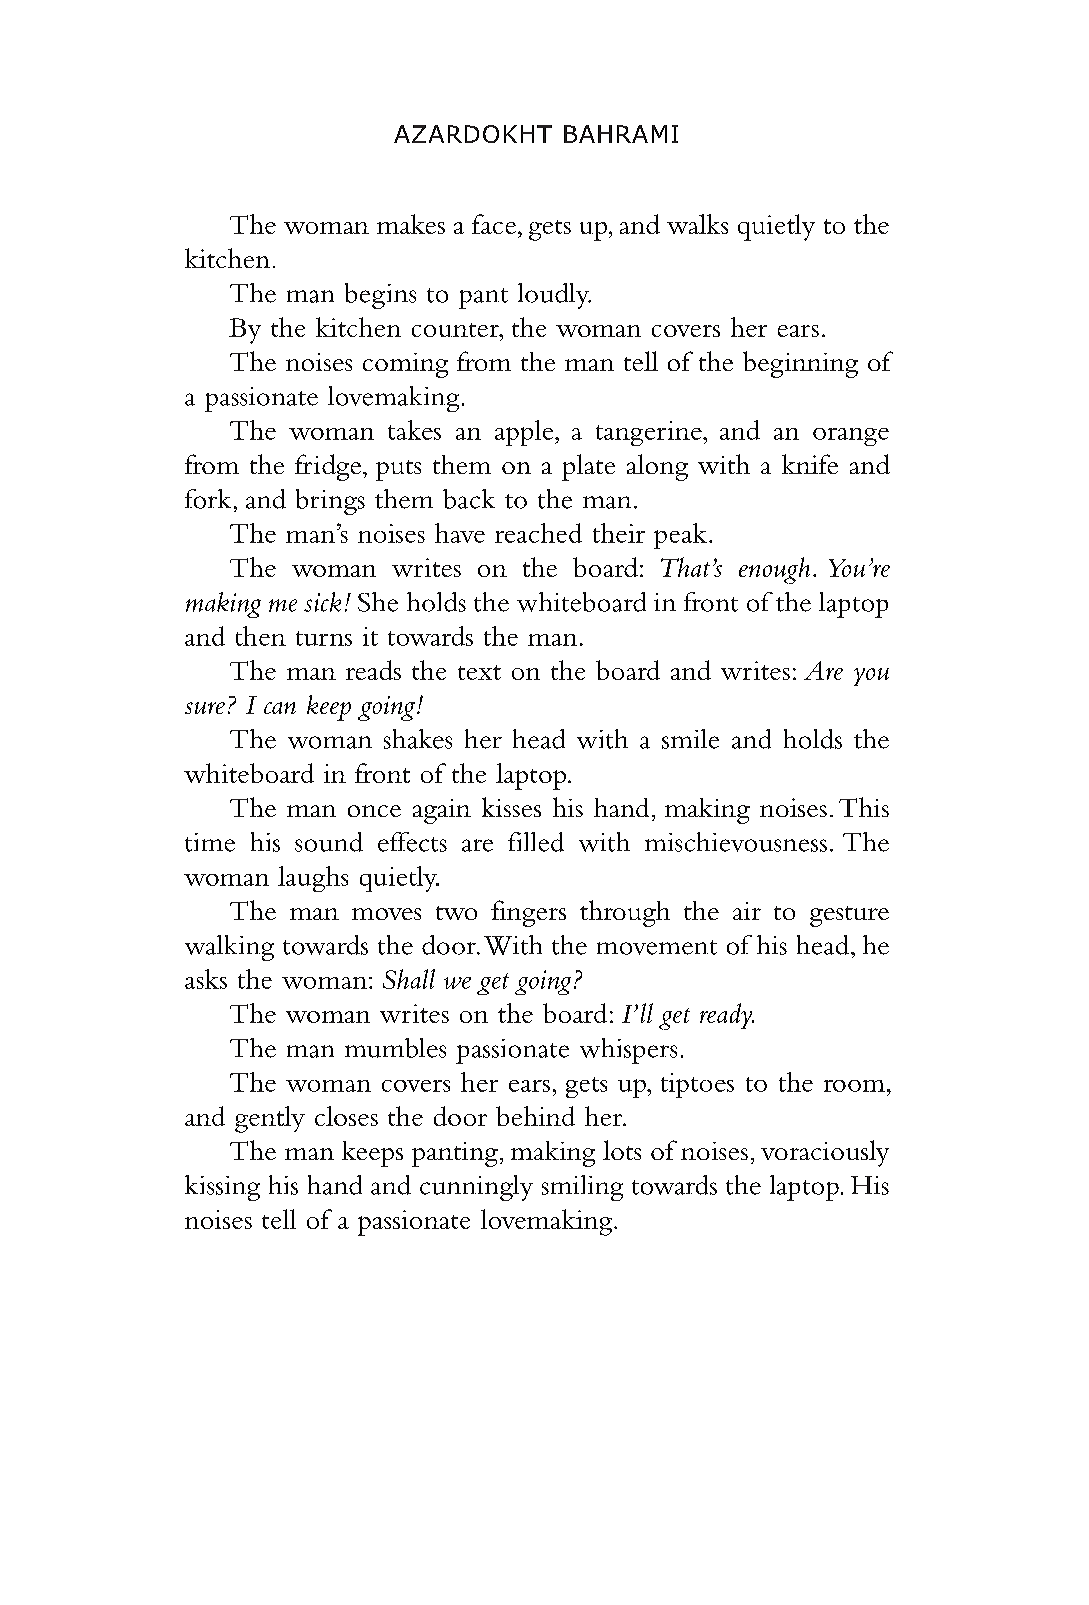 The image size is (1089, 1605). I want to click on gently, so click(270, 1119).
